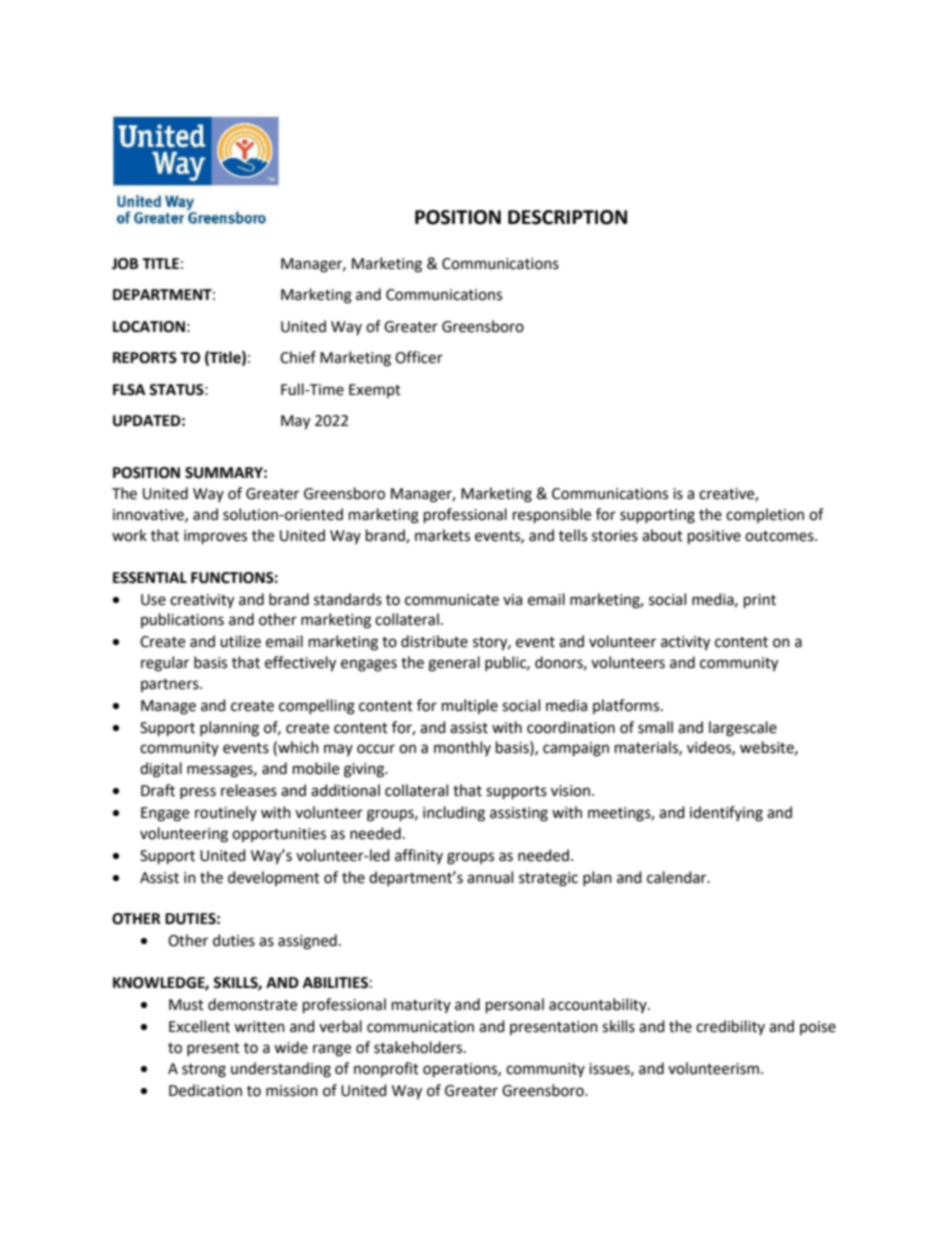 The image size is (952, 1233). What do you see at coordinates (454, 664) in the image?
I see `general` at bounding box center [454, 664].
